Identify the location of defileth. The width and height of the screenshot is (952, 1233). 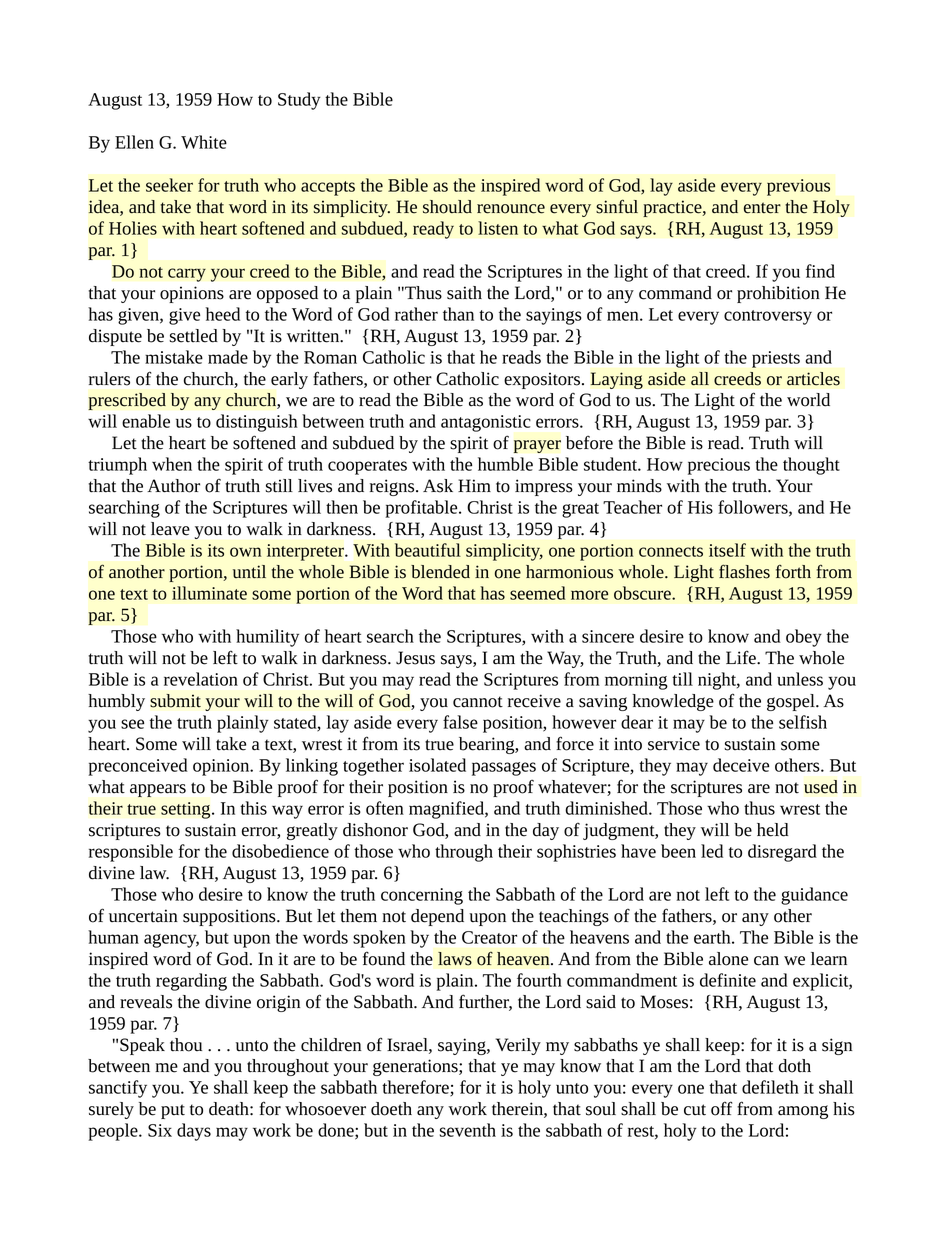
(770, 1087).
